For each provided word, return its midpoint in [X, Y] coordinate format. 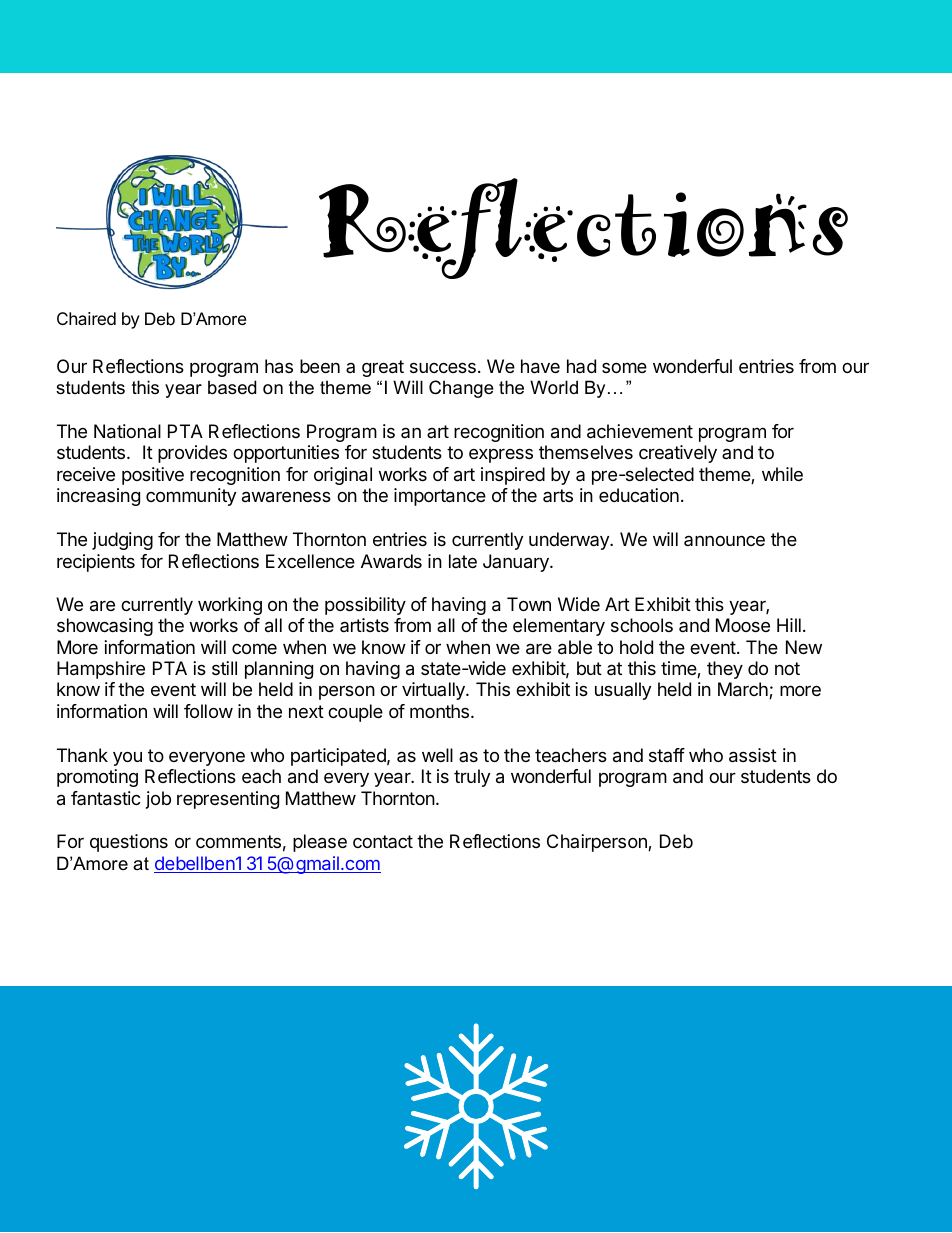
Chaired [86, 318]
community [191, 497]
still [224, 668]
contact [383, 841]
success [443, 367]
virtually [434, 691]
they [725, 670]
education [639, 495]
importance [440, 497]
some [624, 367]
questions [129, 843]
